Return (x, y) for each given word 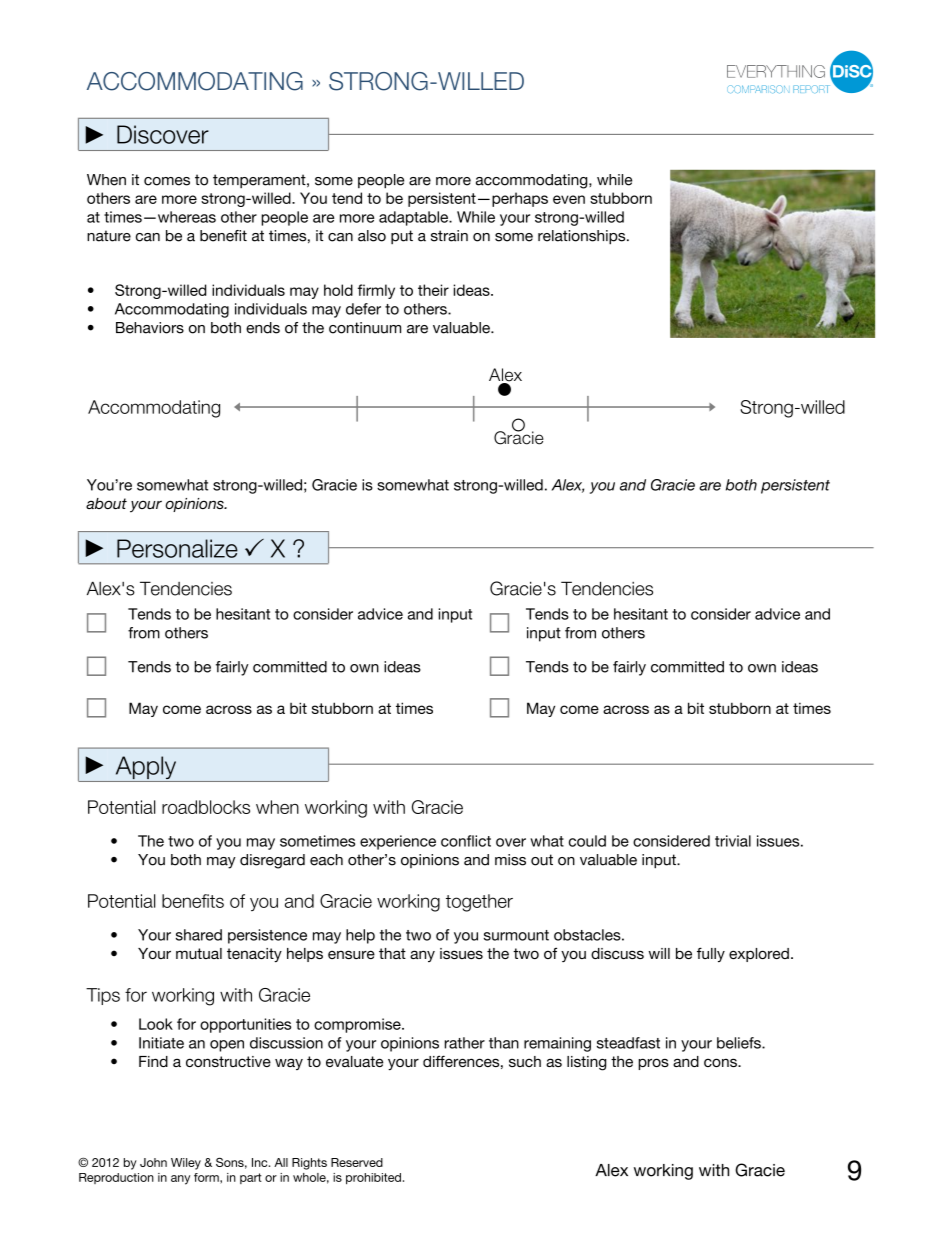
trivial (733, 841)
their (433, 290)
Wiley (186, 1164)
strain (449, 236)
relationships (583, 237)
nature (109, 236)
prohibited (373, 1179)
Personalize (177, 548)
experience (398, 842)
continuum (365, 328)
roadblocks (206, 807)
